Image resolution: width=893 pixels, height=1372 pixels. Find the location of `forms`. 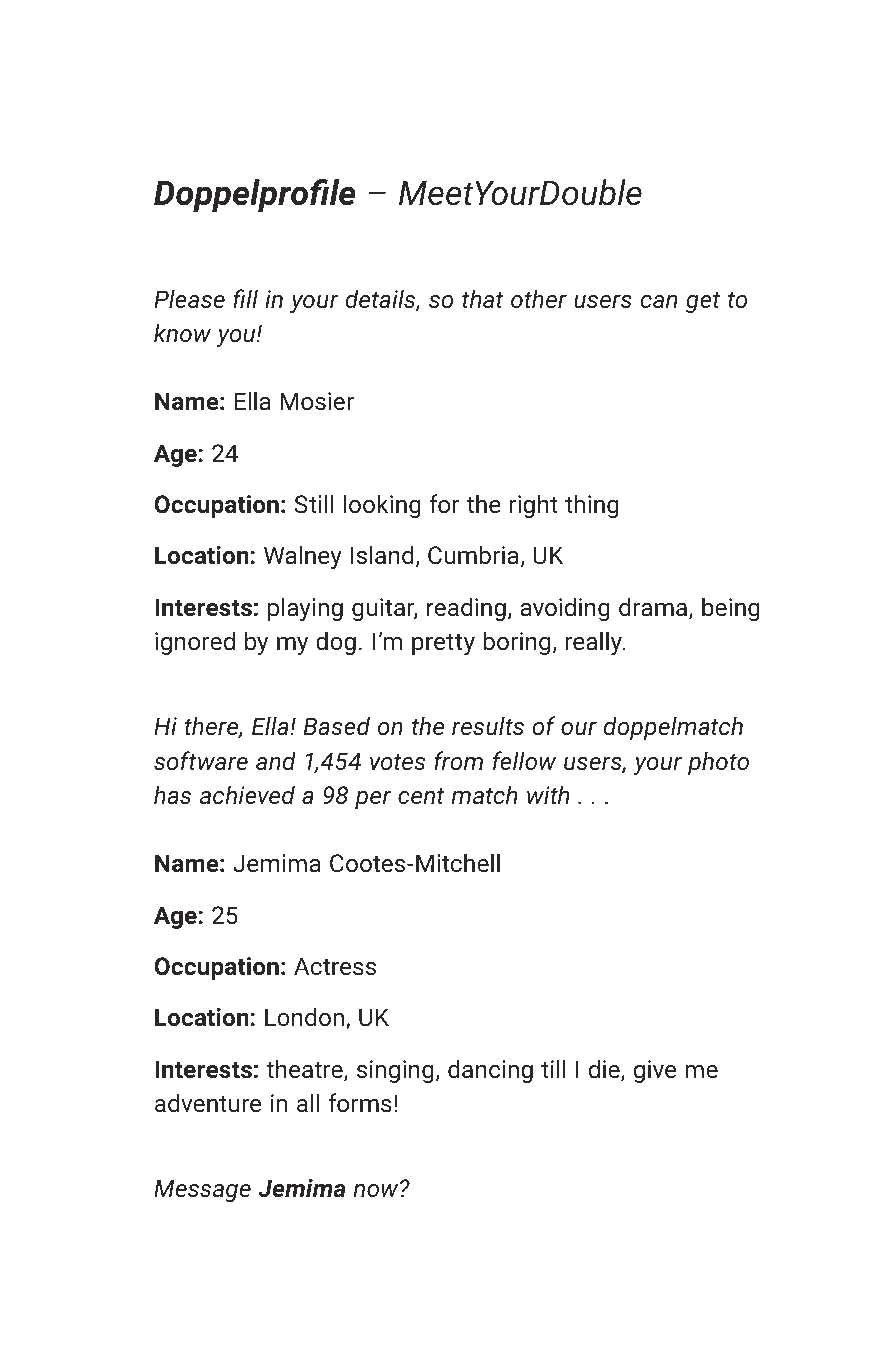

forms is located at coordinates (360, 1102).
